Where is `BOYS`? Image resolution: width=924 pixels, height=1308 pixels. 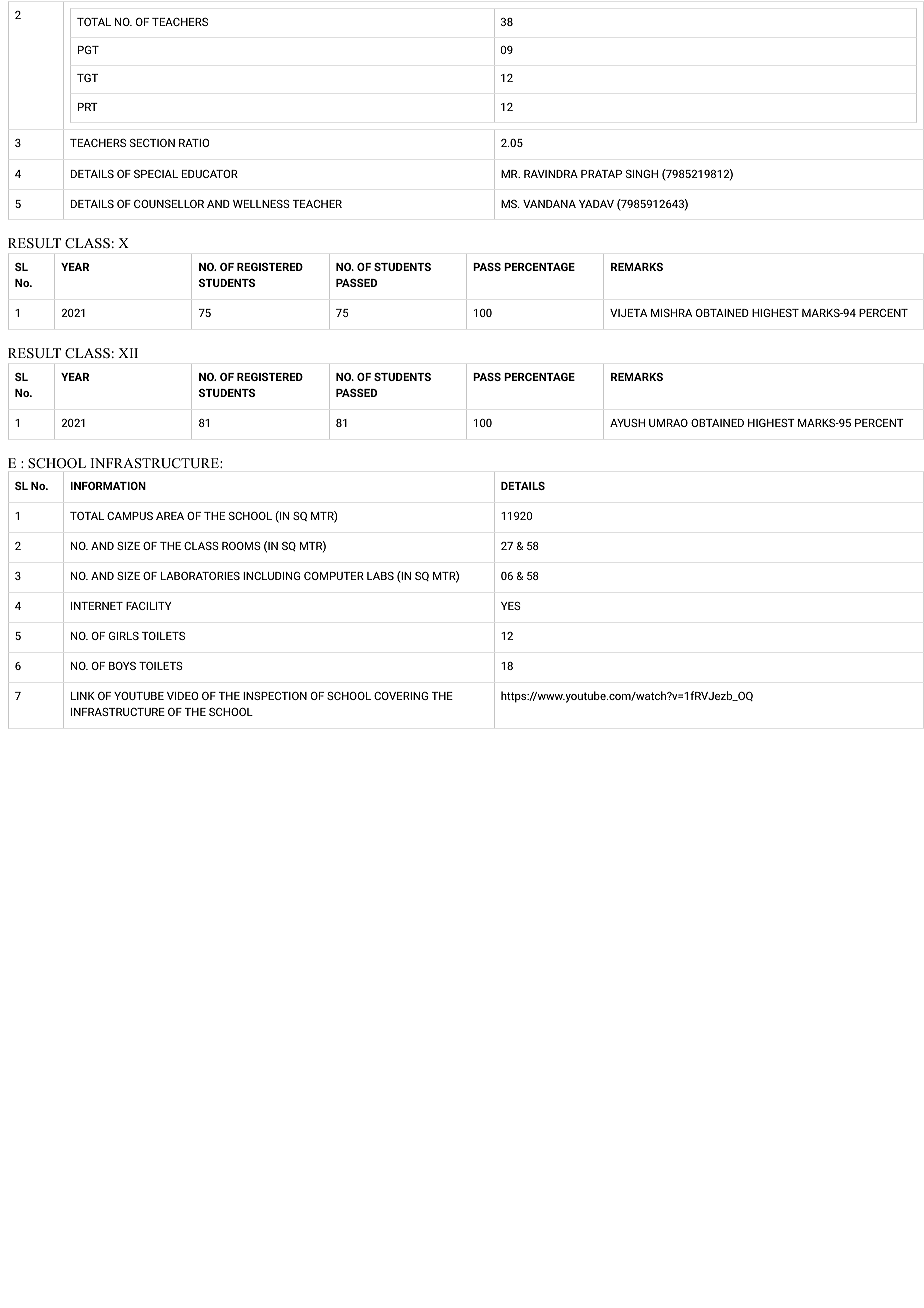
BOYS is located at coordinates (122, 666).
